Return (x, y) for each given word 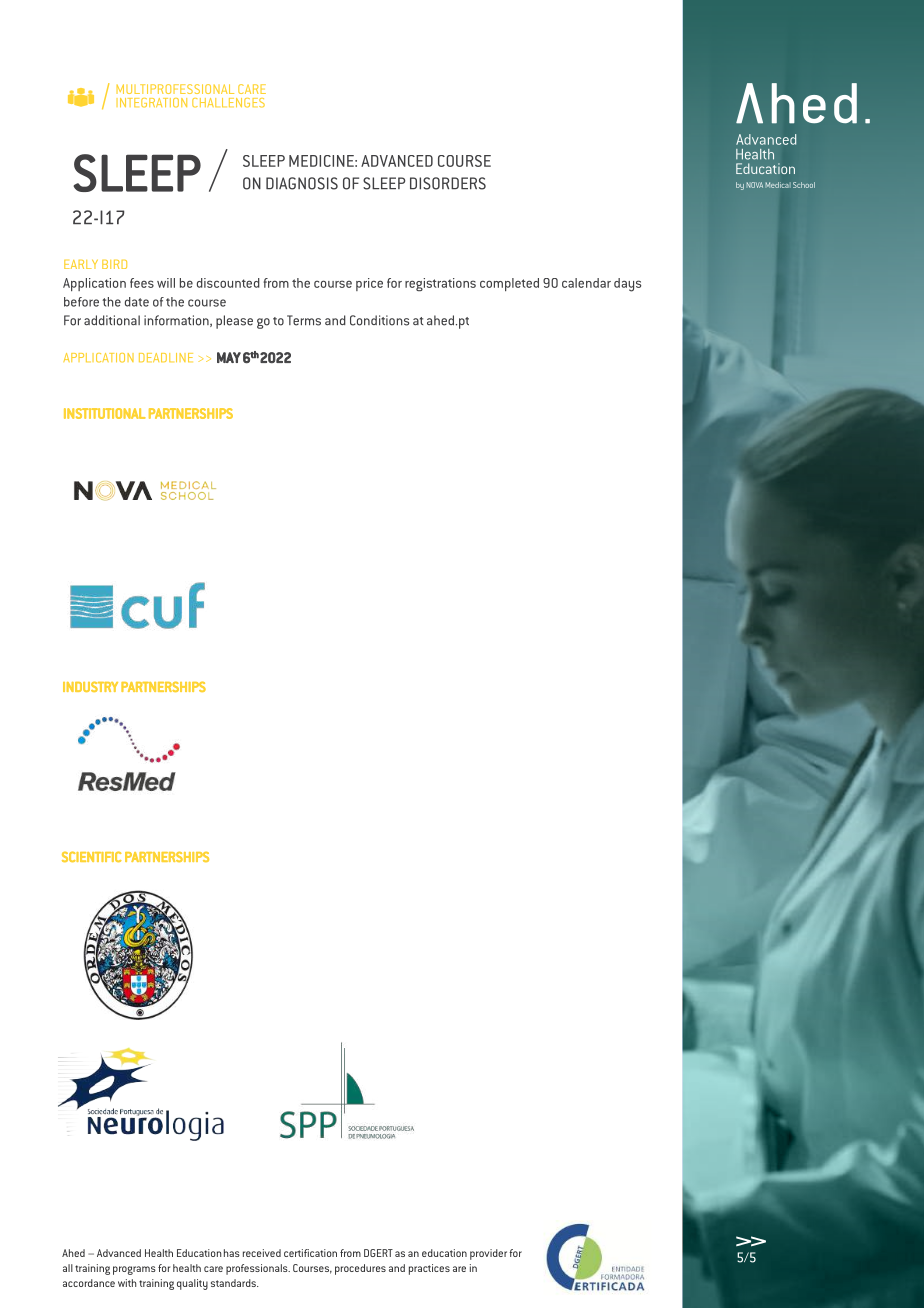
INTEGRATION (152, 103)
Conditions (379, 320)
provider (488, 1254)
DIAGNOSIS (302, 183)
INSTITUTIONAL (104, 413)
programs (134, 1270)
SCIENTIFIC (91, 856)
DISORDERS (448, 183)
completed (509, 284)
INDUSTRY (90, 686)
